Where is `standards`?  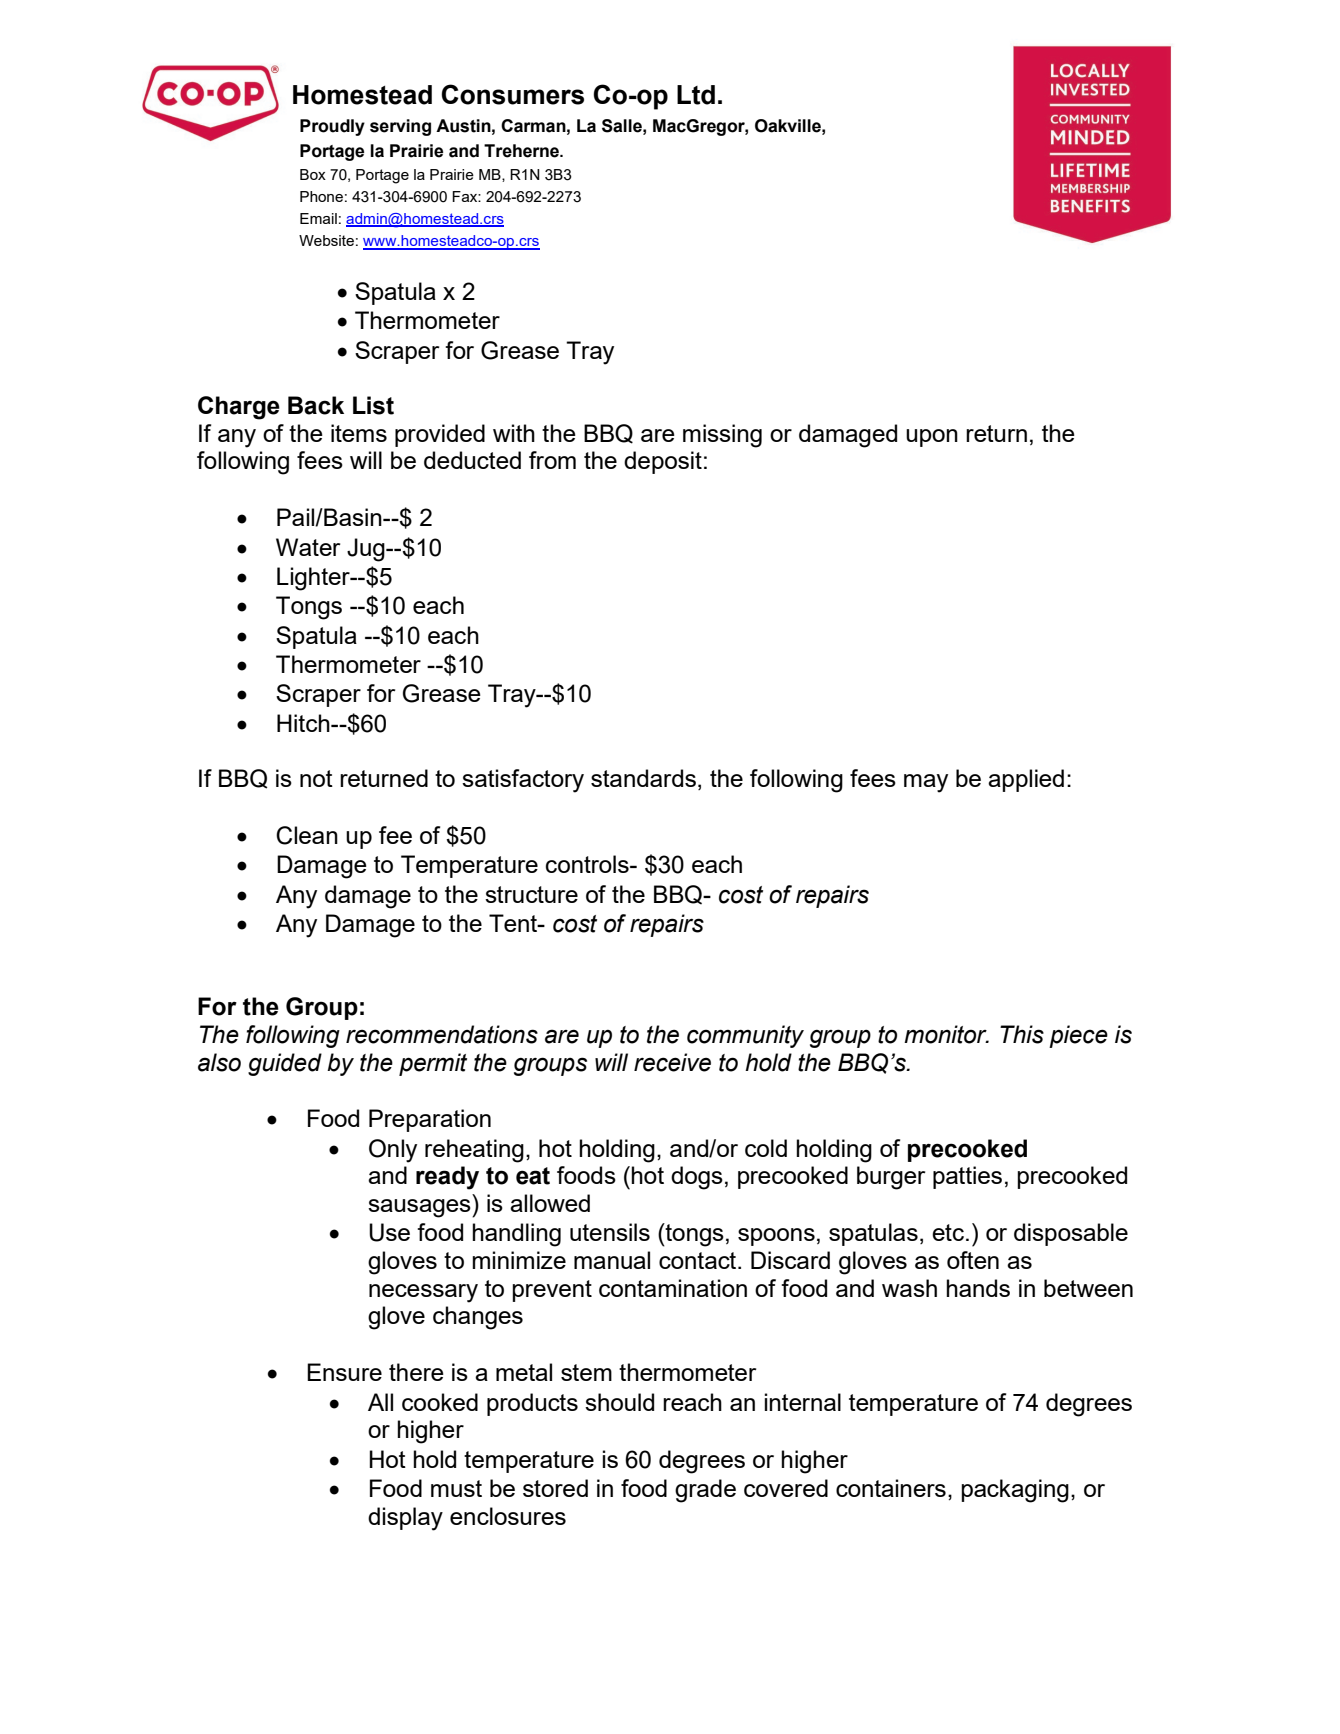
standards is located at coordinates (643, 778).
